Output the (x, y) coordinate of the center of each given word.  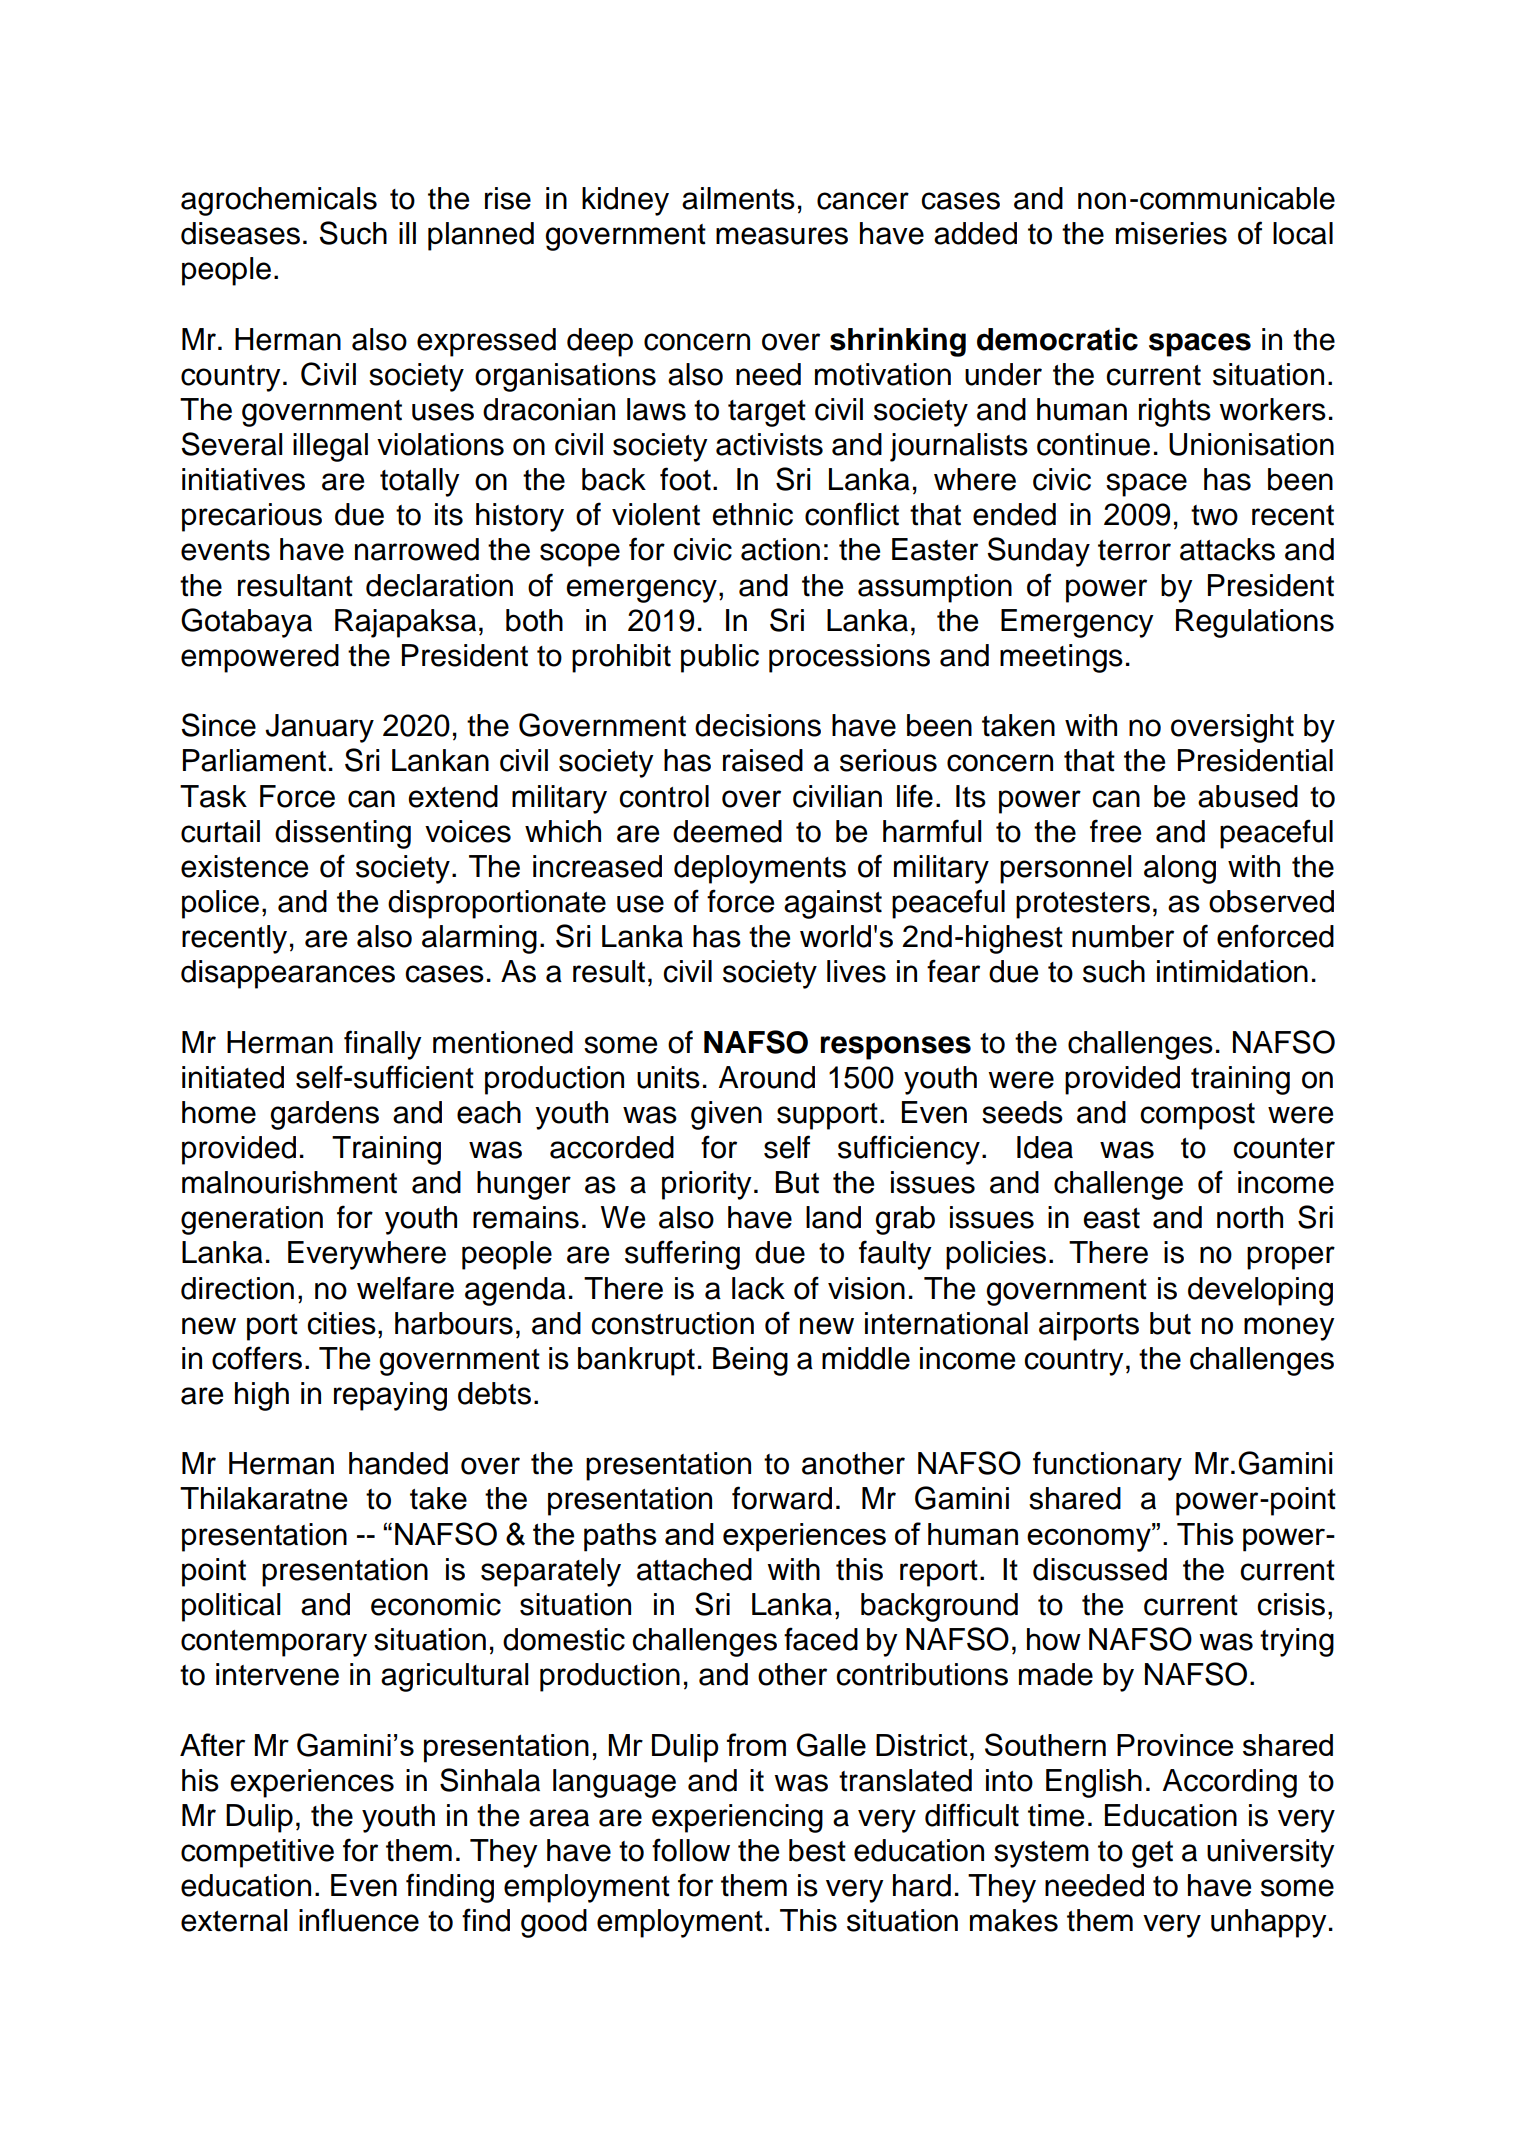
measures (782, 236)
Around (767, 1077)
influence (359, 1920)
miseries (1171, 233)
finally (383, 1045)
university (1271, 1853)
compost (1197, 1116)
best (817, 1850)
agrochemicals (279, 201)
